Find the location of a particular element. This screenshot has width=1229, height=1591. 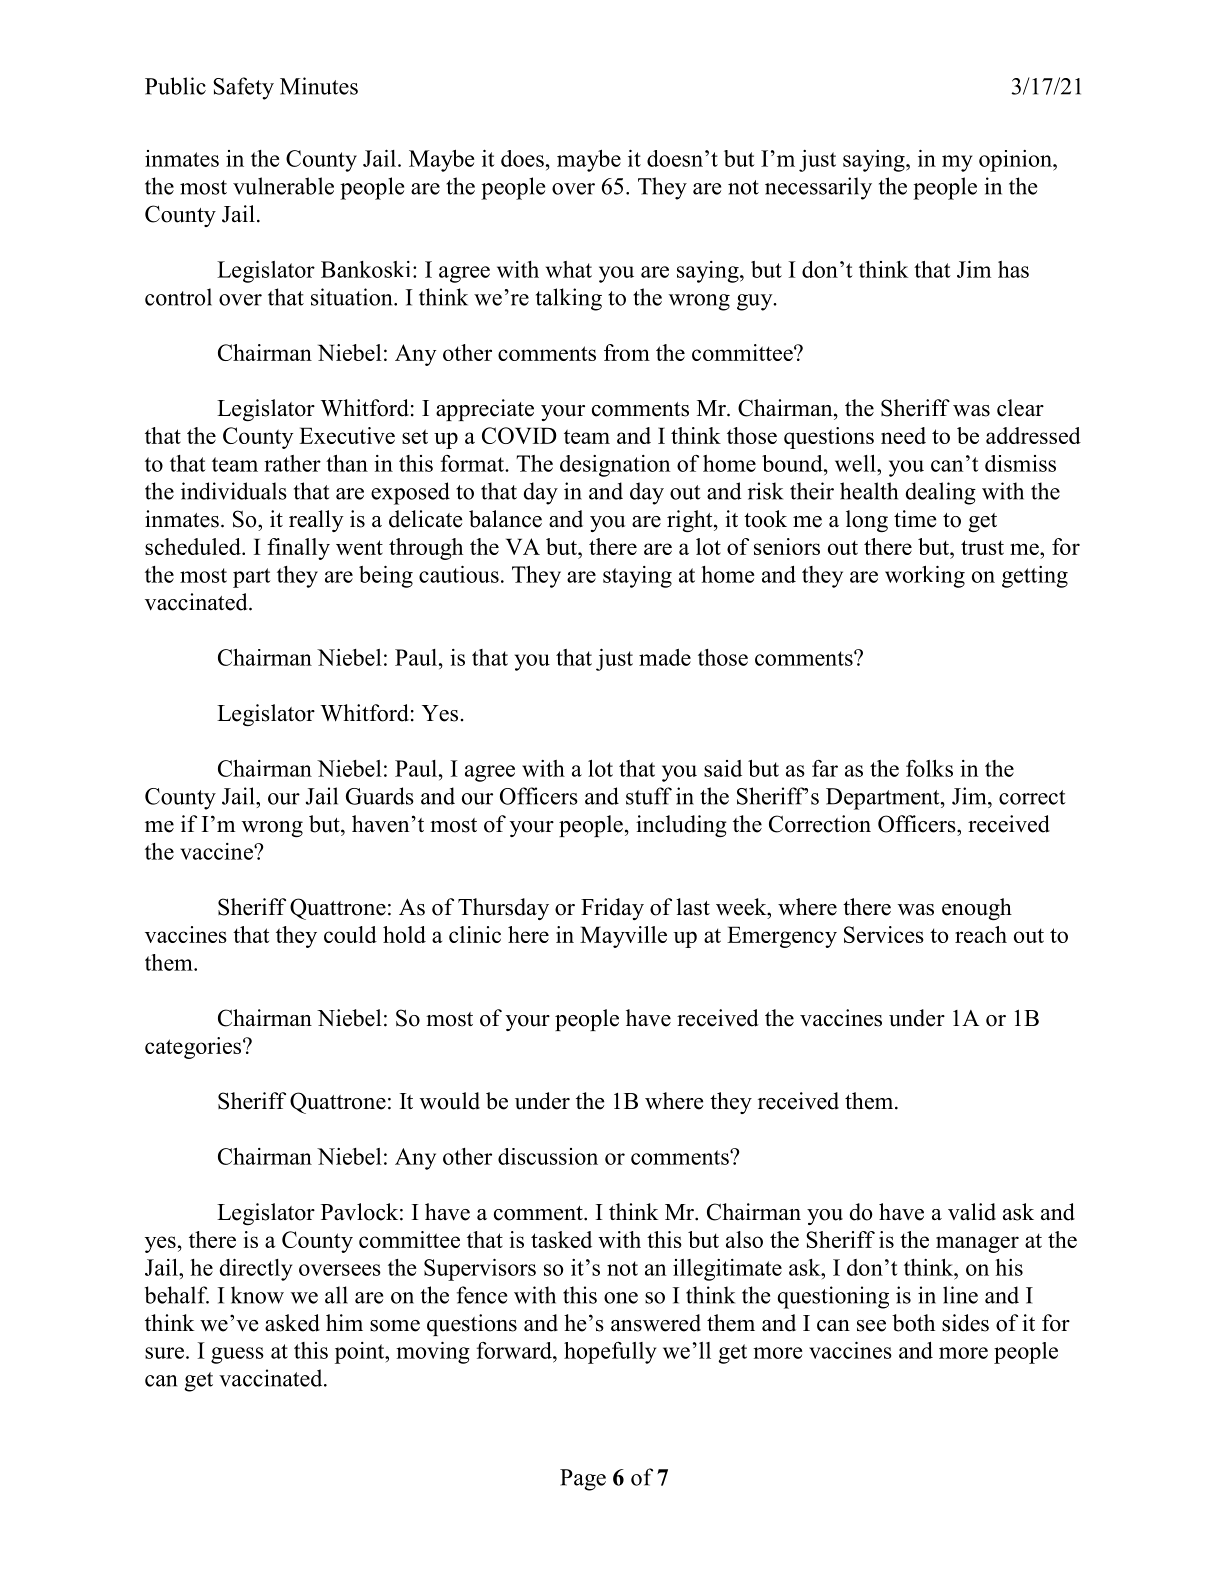

opinion is located at coordinates (1016, 161).
